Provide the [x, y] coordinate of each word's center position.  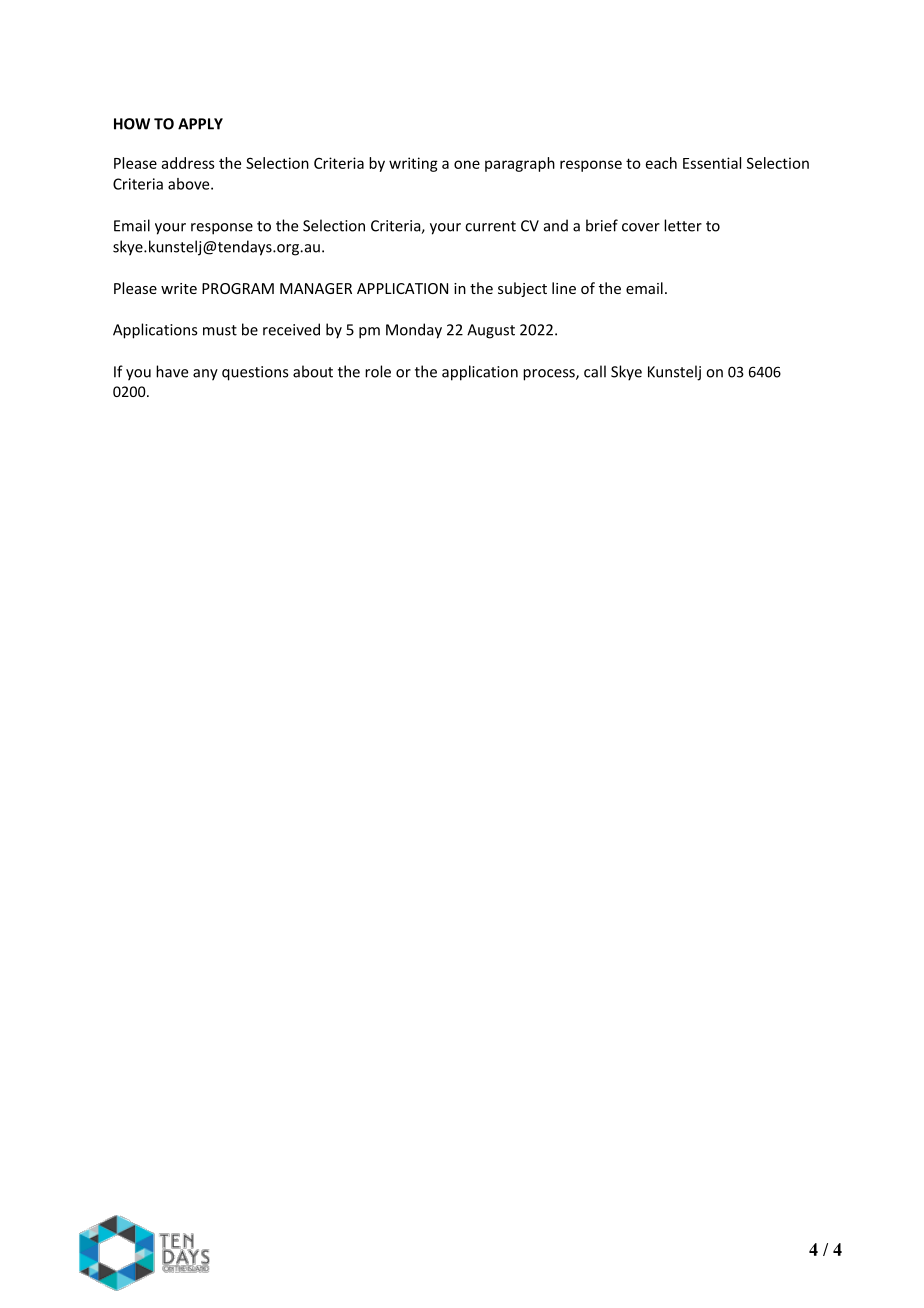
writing [413, 164]
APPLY [200, 124]
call [595, 371]
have [172, 371]
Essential [712, 163]
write [179, 288]
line [564, 288]
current [490, 226]
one [467, 164]
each [661, 163]
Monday [414, 331]
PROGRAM [238, 288]
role [378, 371]
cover [641, 227]
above [190, 184]
